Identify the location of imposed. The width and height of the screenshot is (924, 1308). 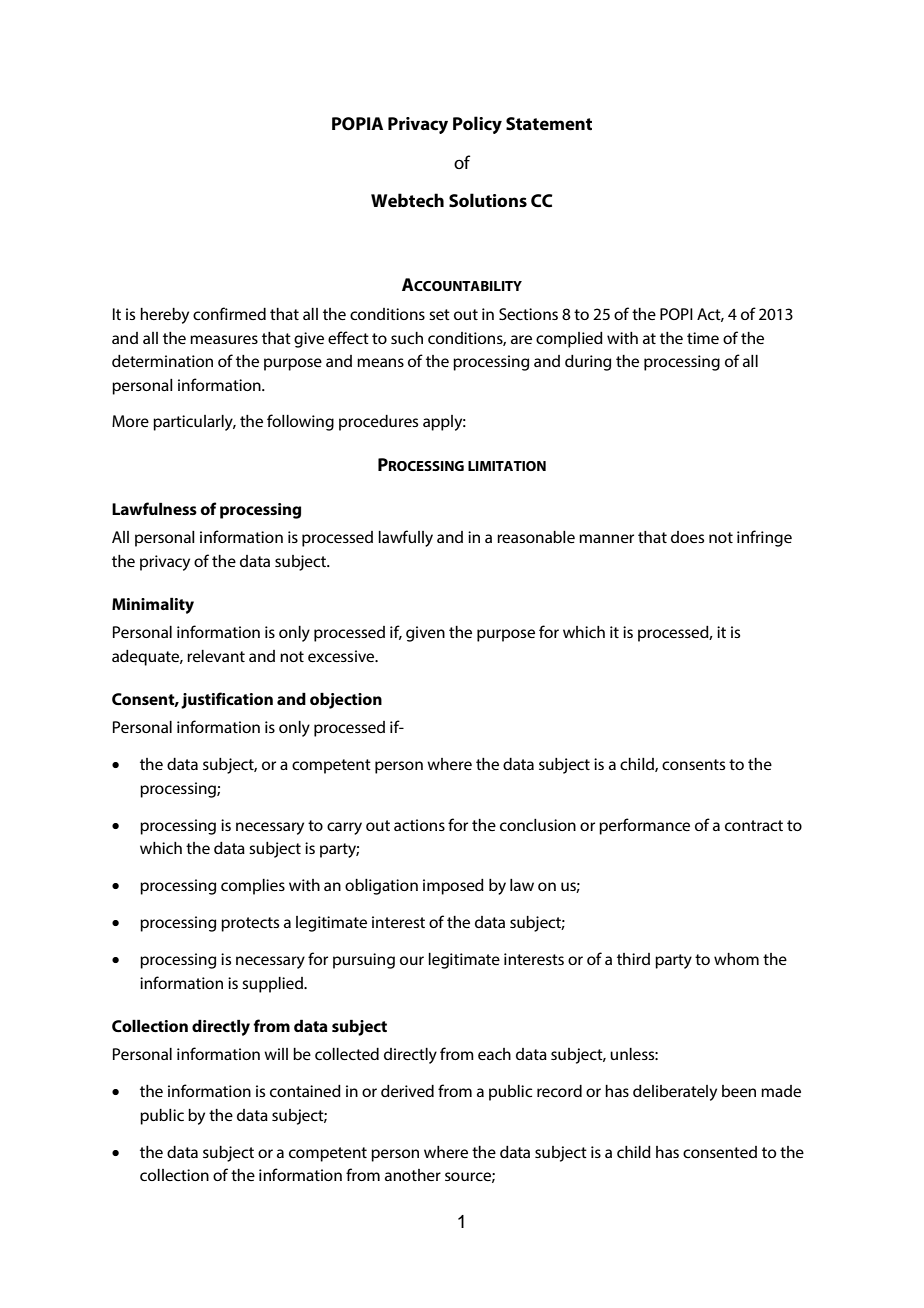
(453, 887).
